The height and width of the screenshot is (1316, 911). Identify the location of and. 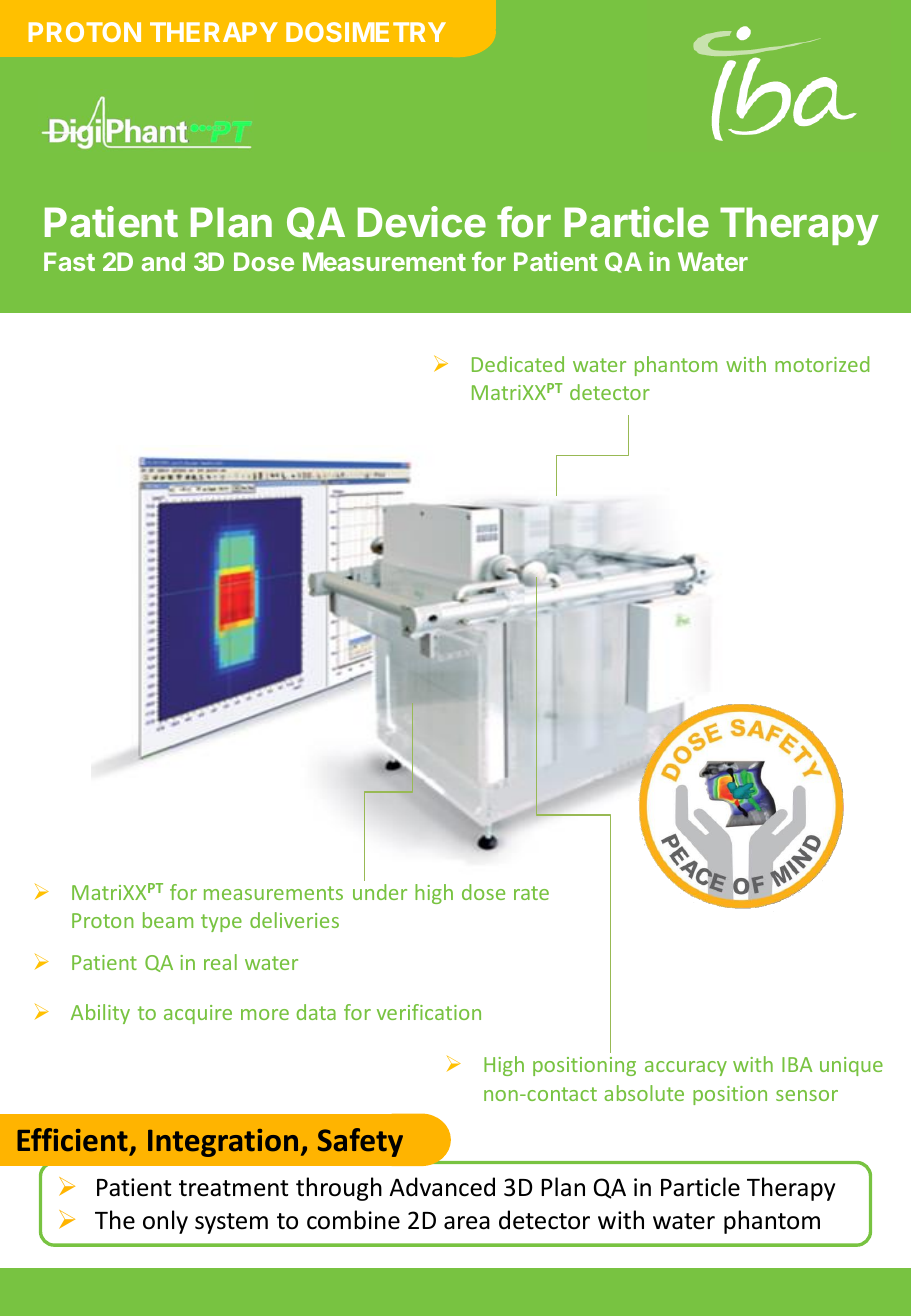
(163, 261).
